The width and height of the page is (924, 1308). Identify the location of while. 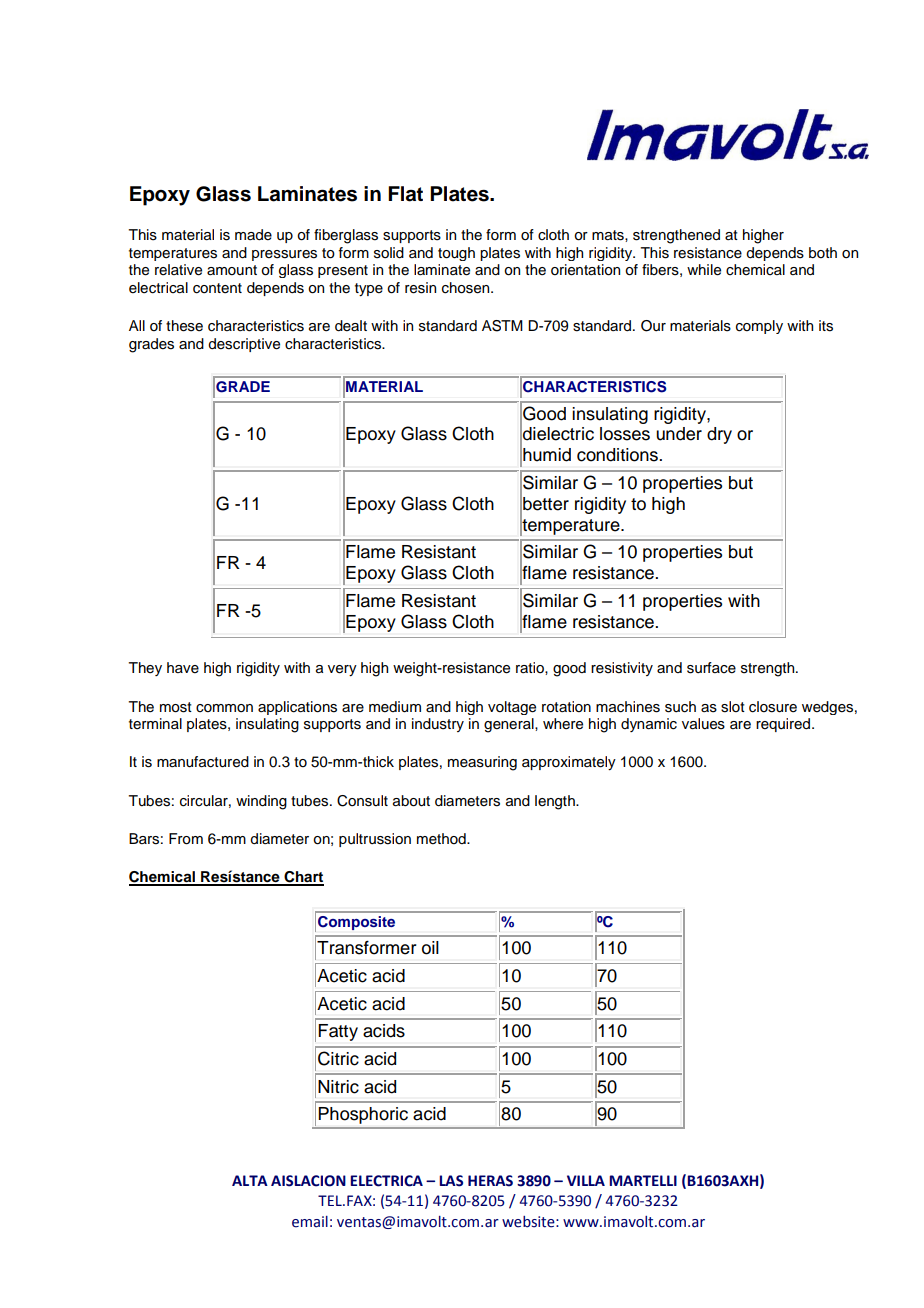
(704, 270).
